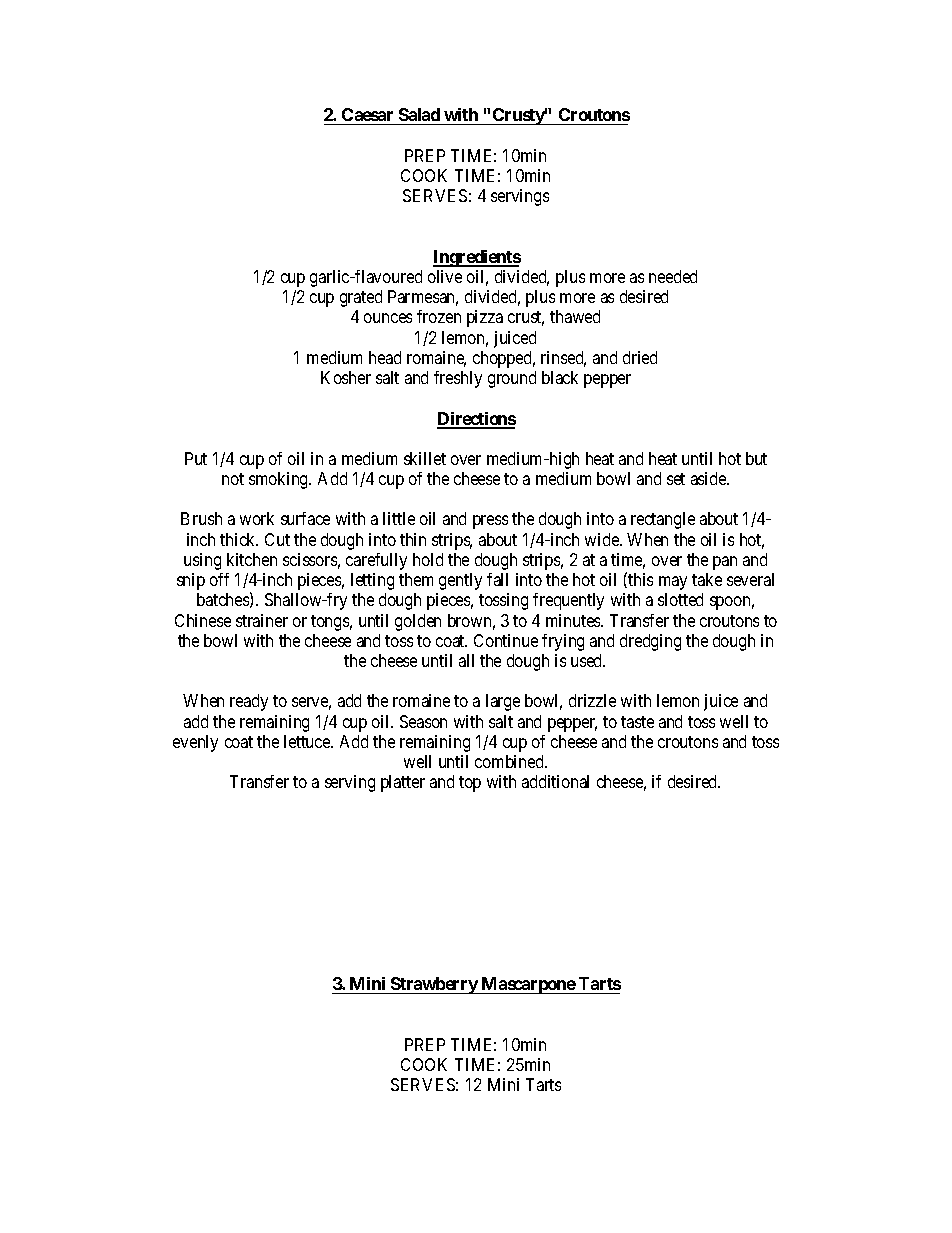  Describe the element at coordinates (555, 781) in the page. I see `additional` at that location.
